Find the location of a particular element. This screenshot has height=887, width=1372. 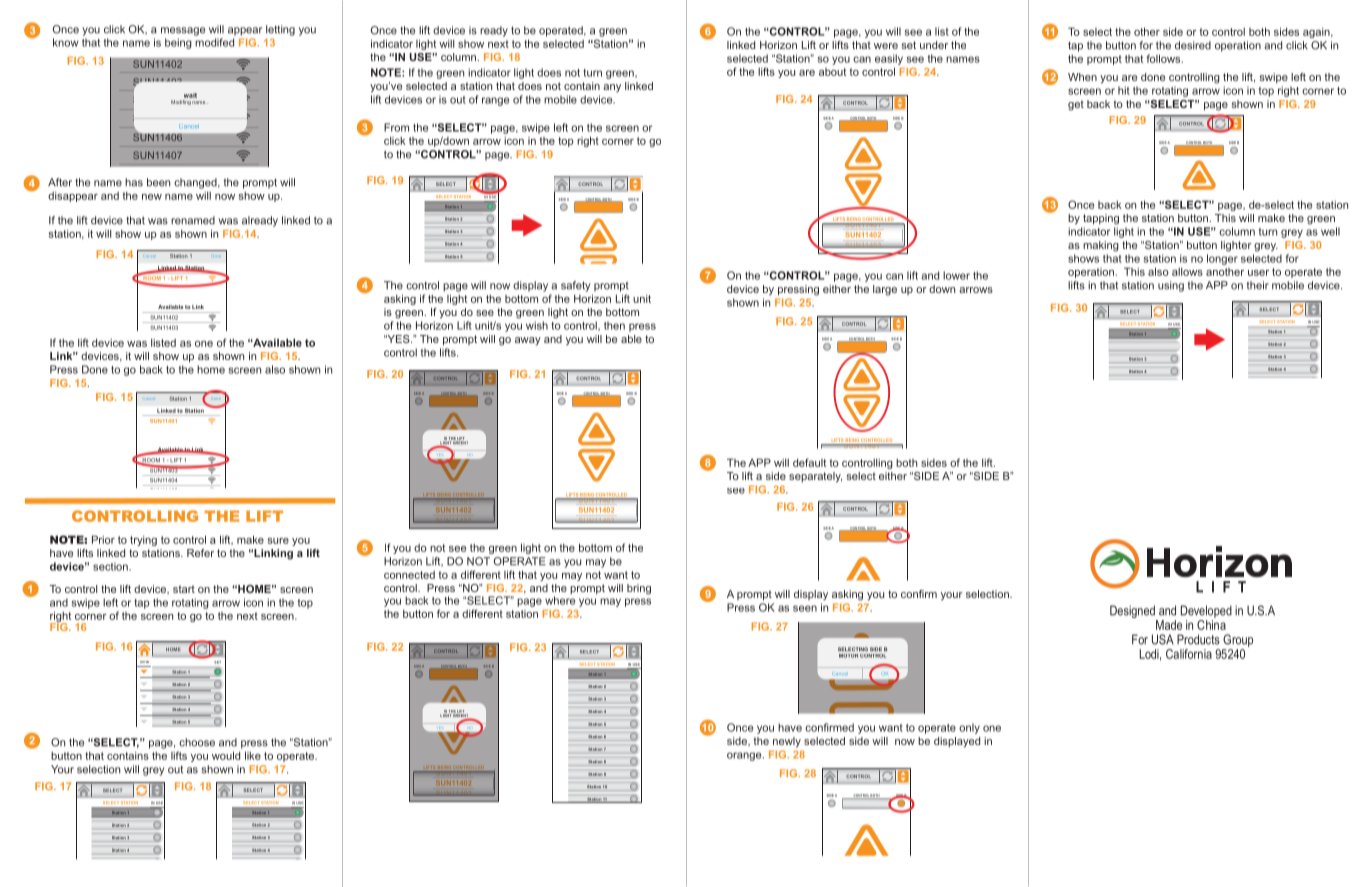

been is located at coordinates (158, 182).
